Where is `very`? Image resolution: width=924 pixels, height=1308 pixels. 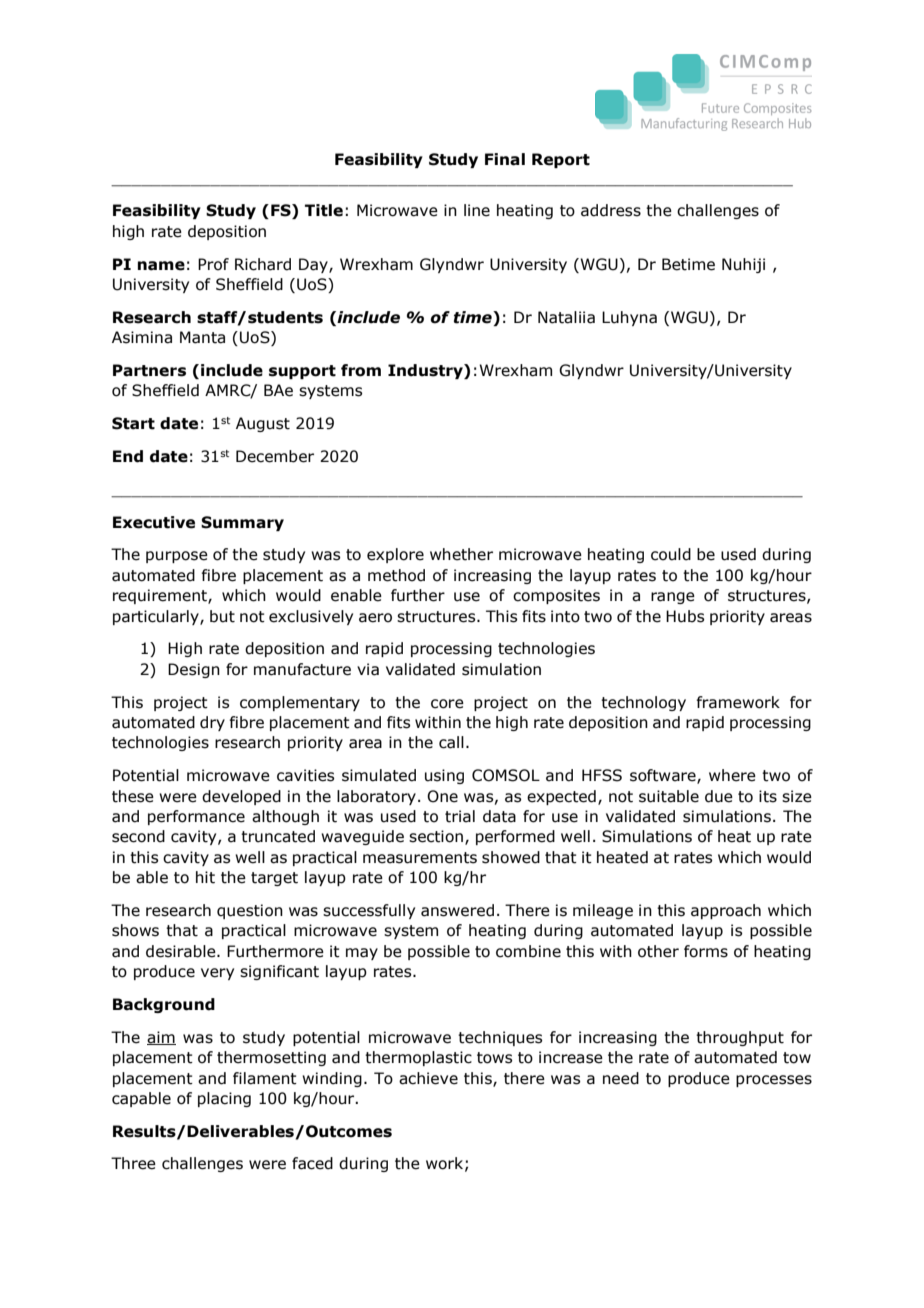 very is located at coordinates (217, 974).
